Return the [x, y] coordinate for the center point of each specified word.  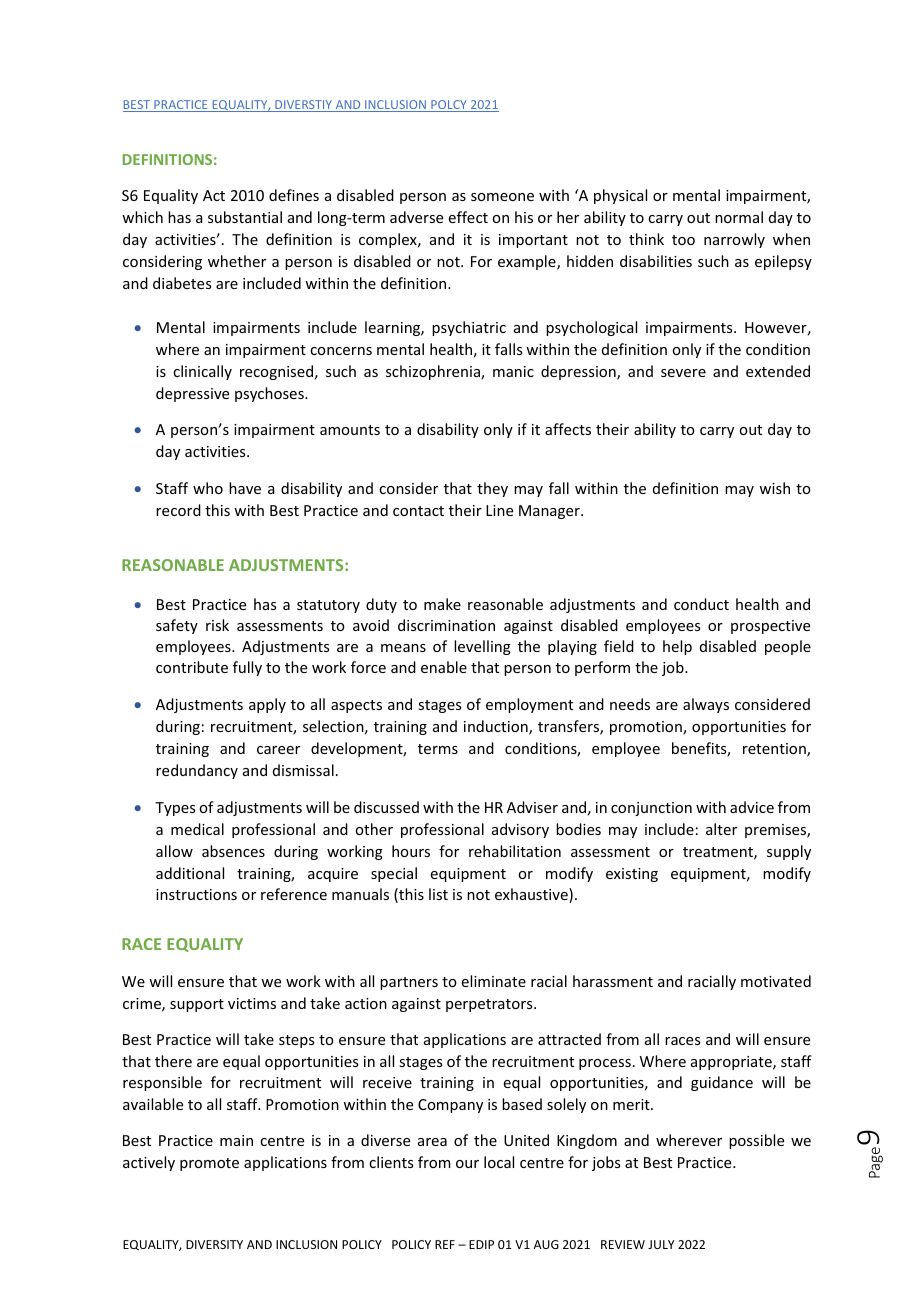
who [208, 488]
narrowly [734, 240]
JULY [661, 1244]
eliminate [494, 981]
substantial [245, 217]
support [197, 1005]
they [492, 489]
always [706, 705]
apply [267, 705]
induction [497, 727]
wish [774, 488]
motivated [776, 981]
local [499, 1162]
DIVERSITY [214, 1244]
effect [468, 217]
